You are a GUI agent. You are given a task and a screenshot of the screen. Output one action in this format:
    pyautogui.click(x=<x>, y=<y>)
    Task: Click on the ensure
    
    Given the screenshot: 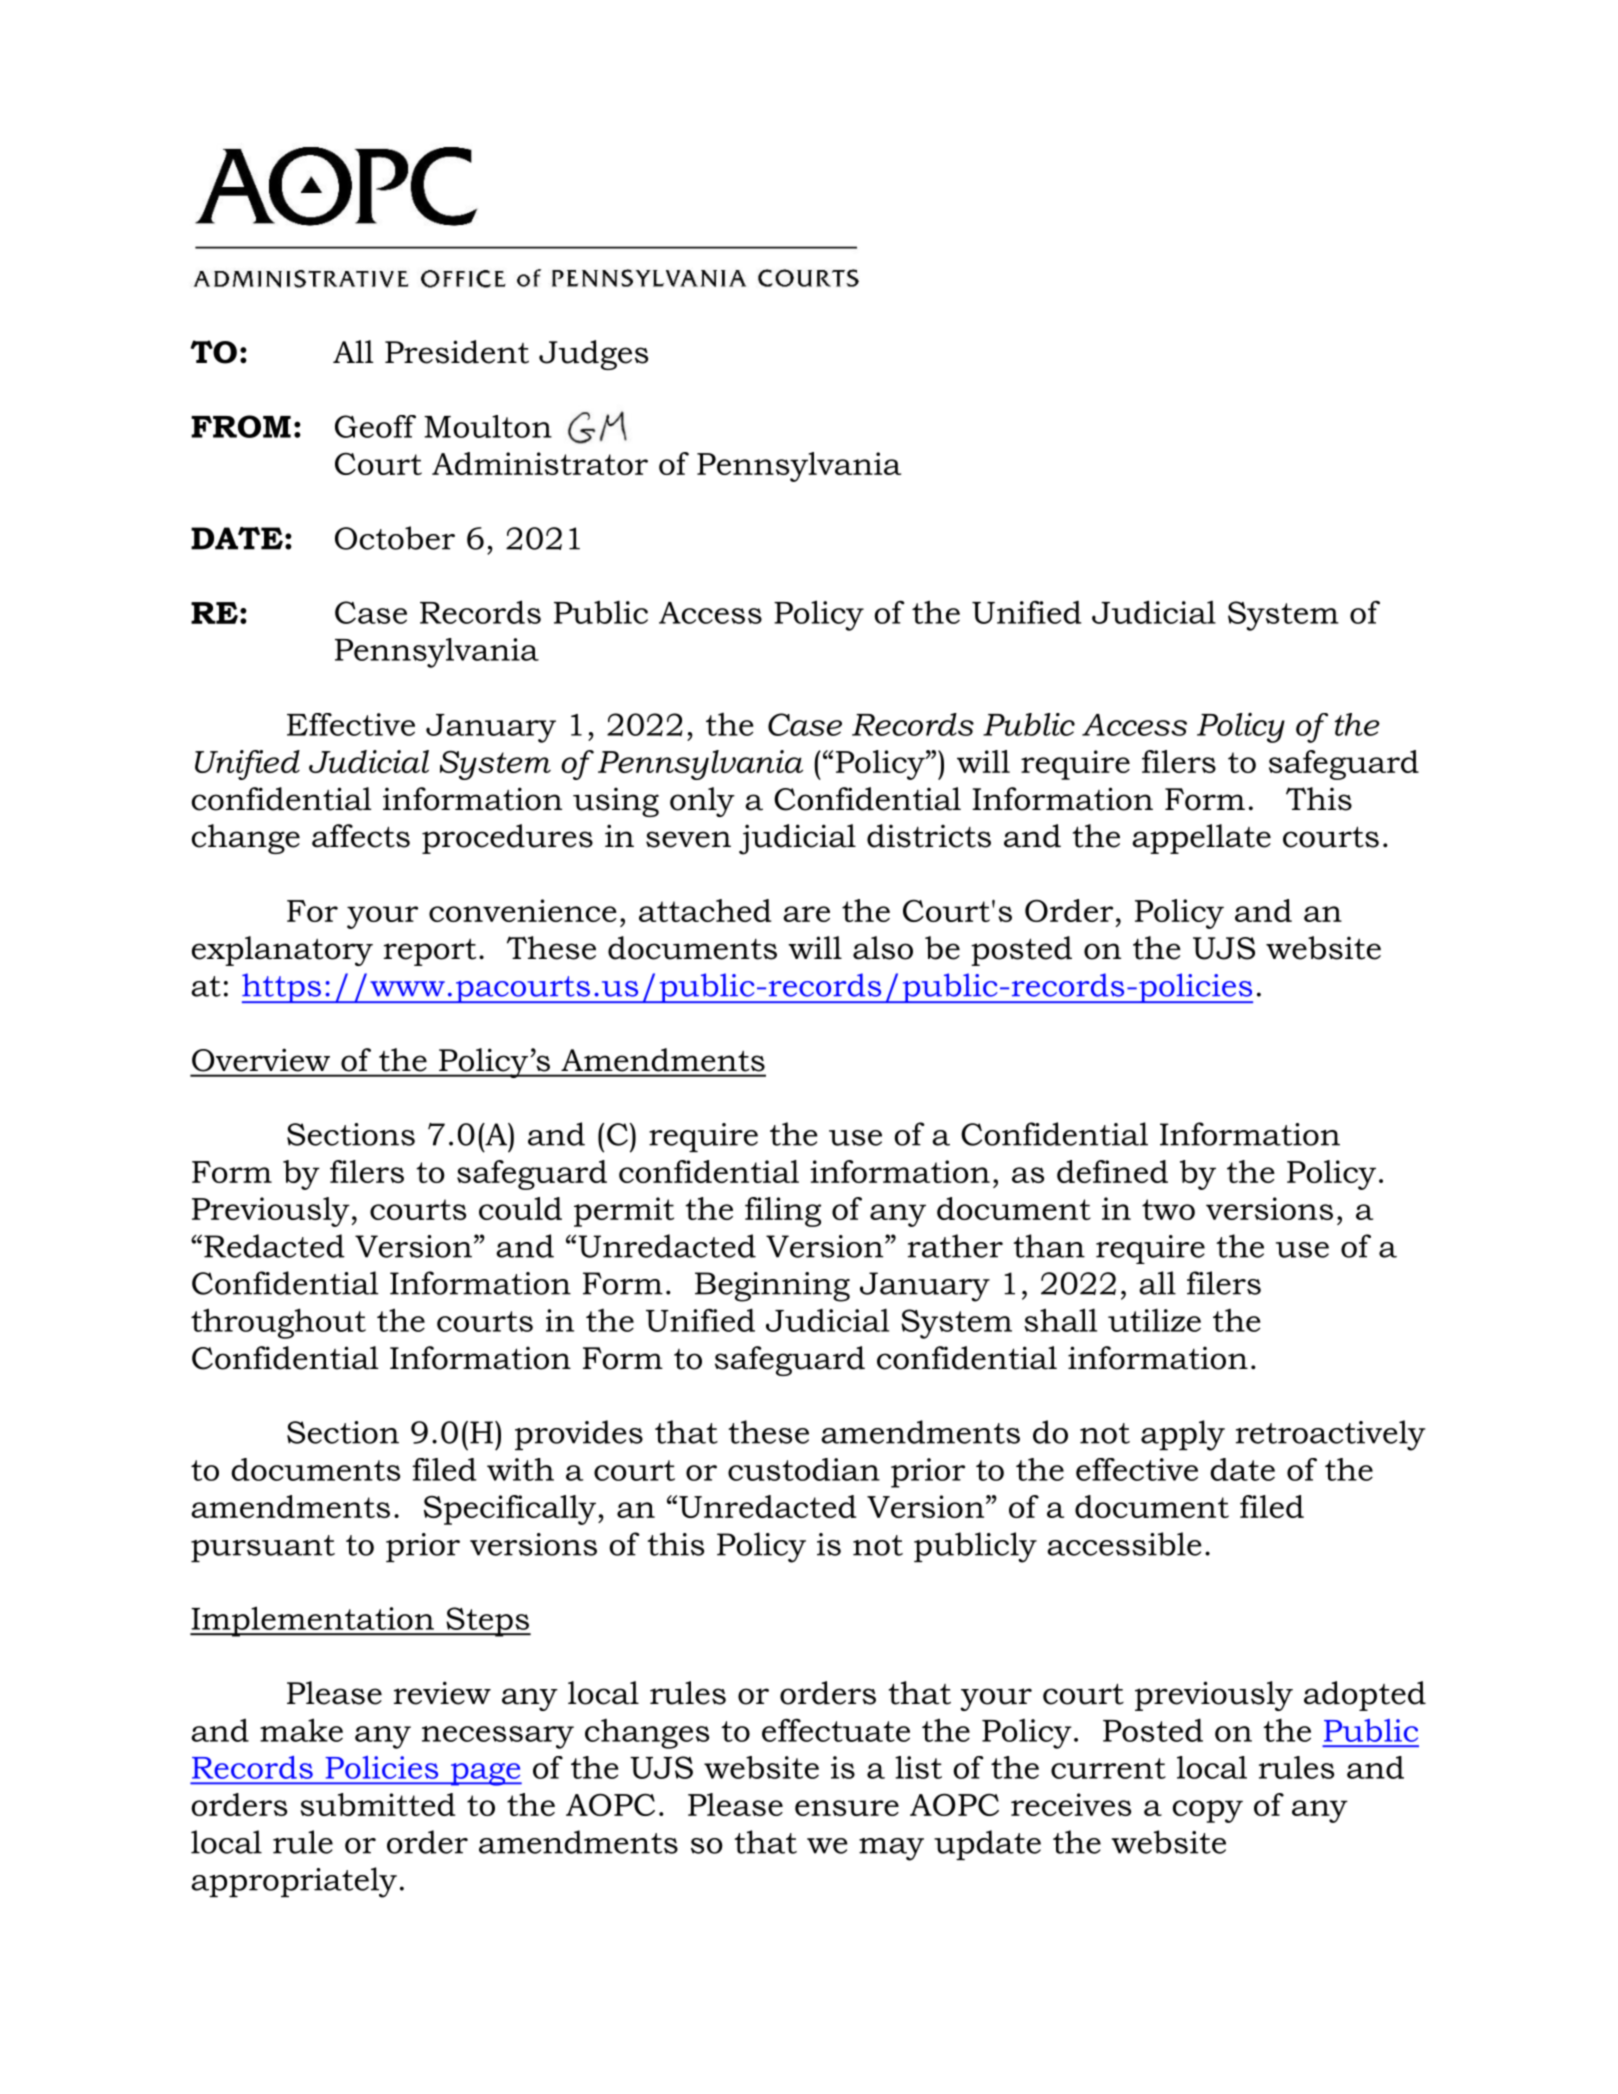 What is the action you would take?
    pyautogui.click(x=847, y=1808)
